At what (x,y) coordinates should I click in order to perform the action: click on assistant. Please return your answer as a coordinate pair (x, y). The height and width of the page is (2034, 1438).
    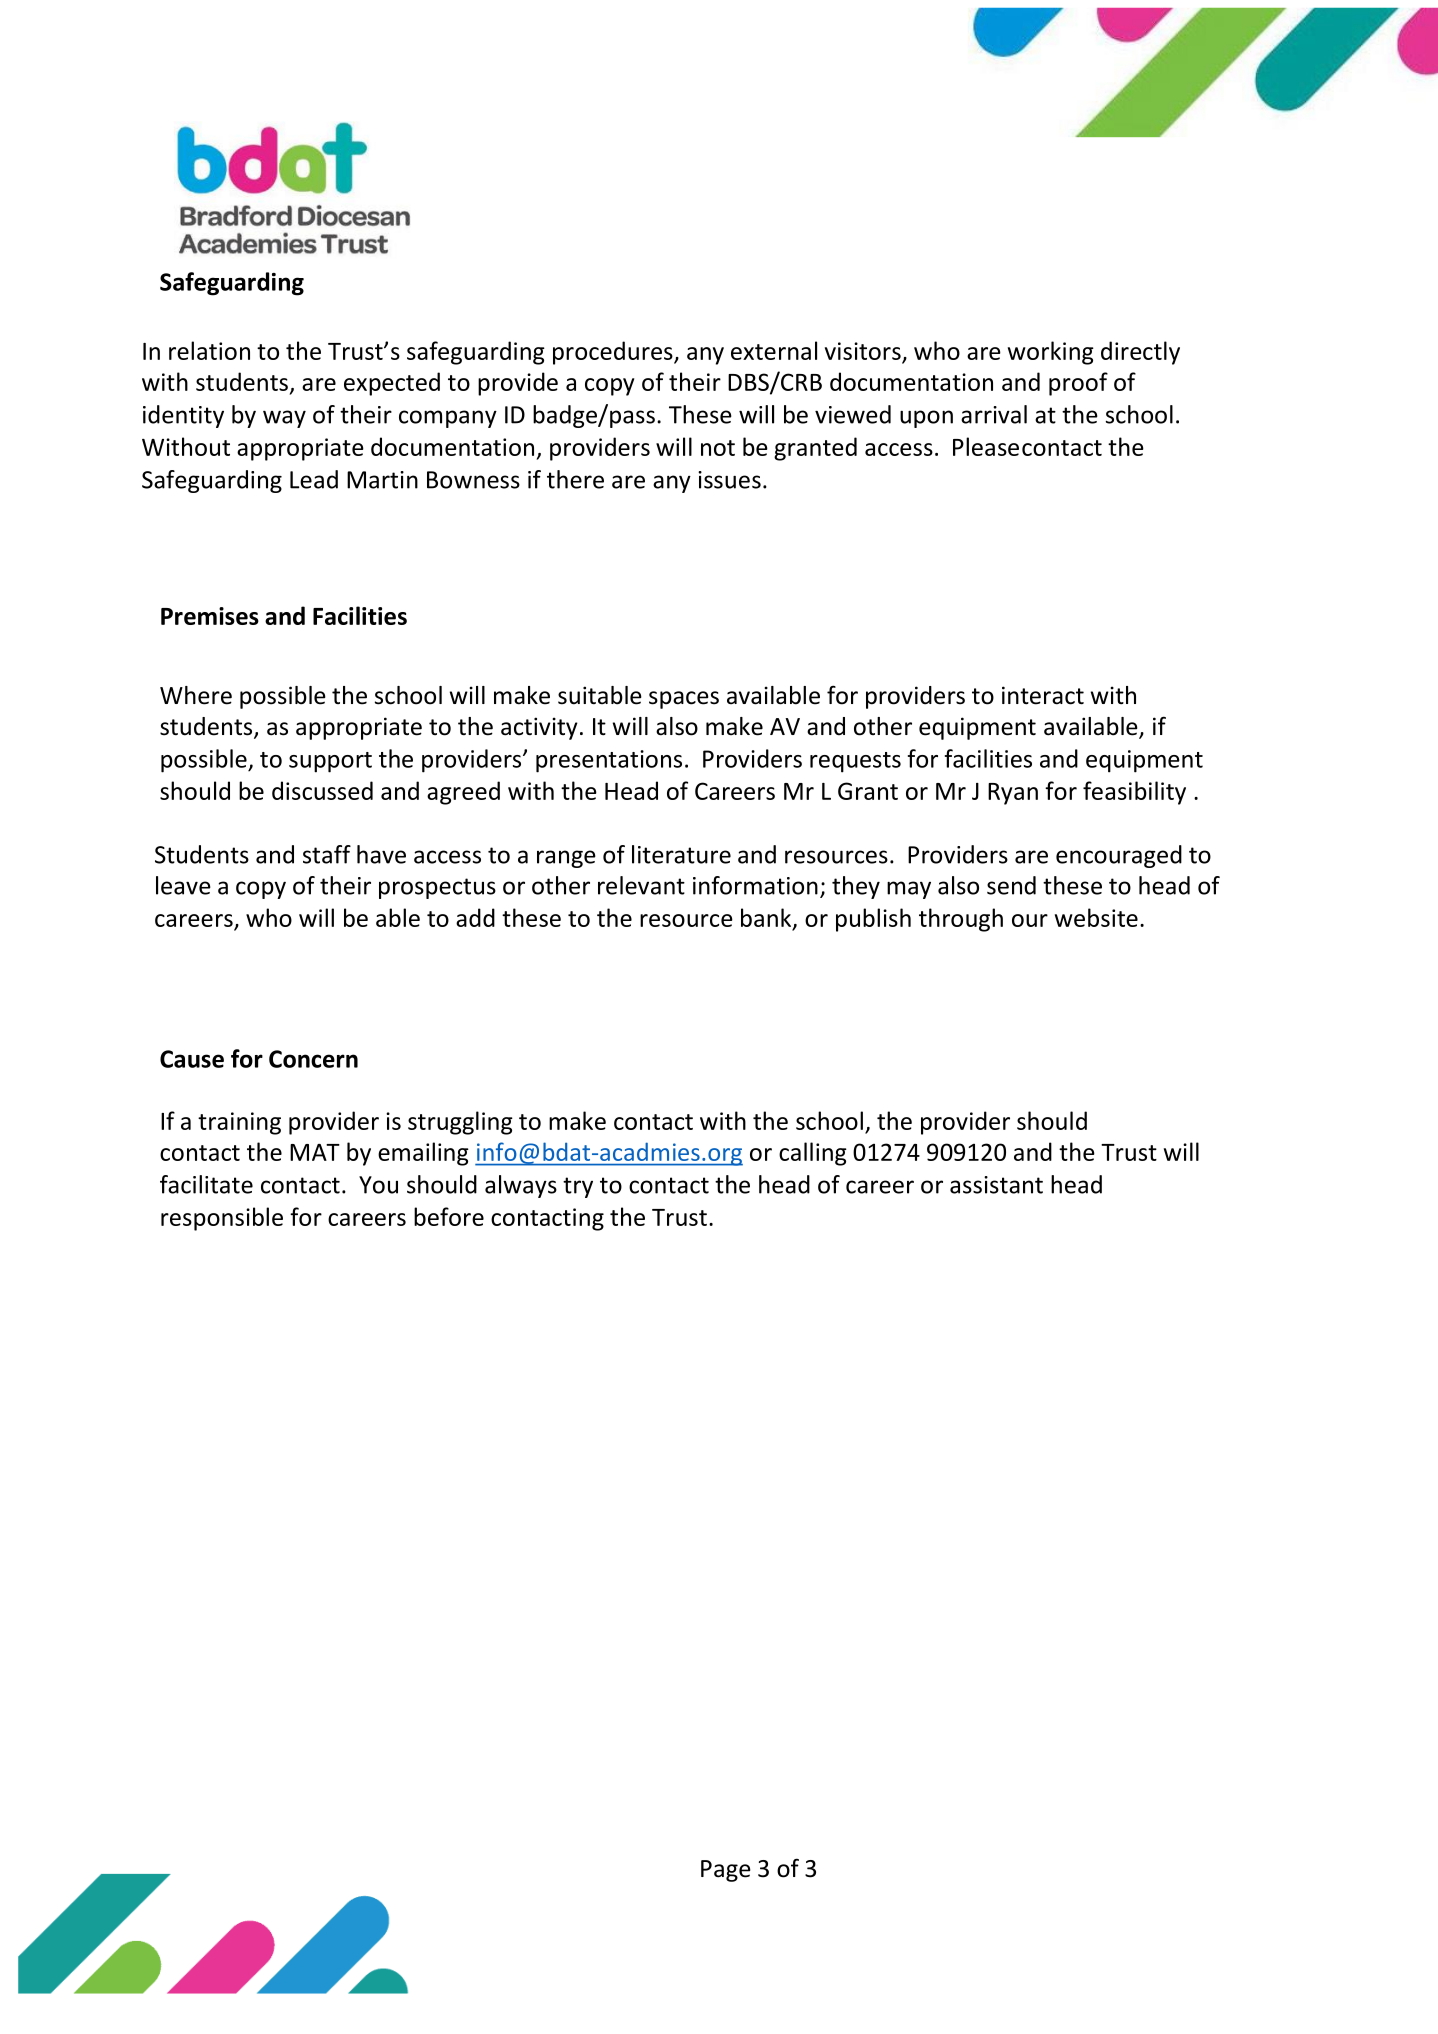
    Looking at the image, I should click on (996, 1185).
